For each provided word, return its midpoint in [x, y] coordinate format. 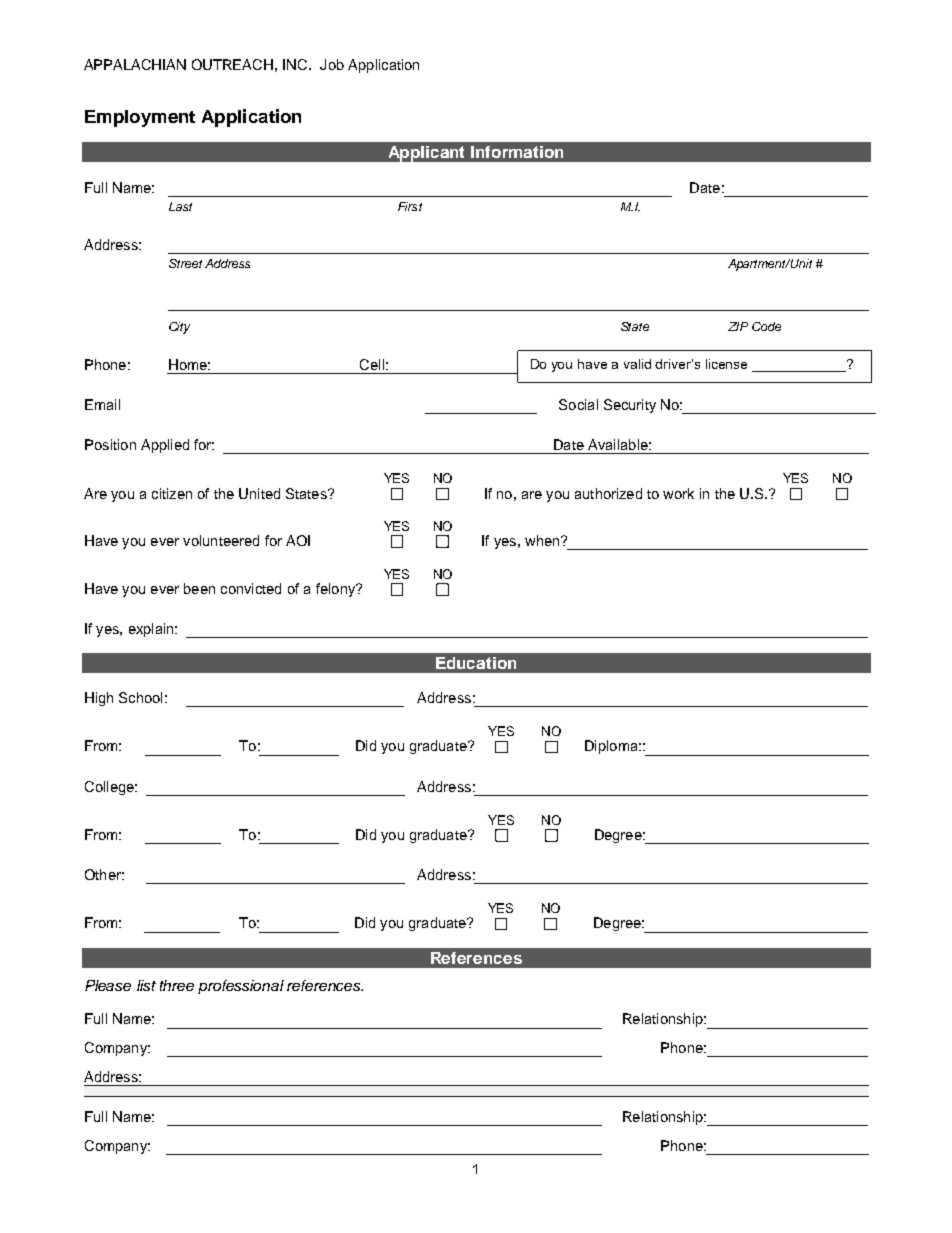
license [726, 364]
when [543, 540]
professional [241, 987]
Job [332, 64]
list [146, 985]
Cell [372, 364]
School [140, 697]
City [179, 328]
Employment [140, 118]
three [177, 985]
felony [336, 590]
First [410, 206]
